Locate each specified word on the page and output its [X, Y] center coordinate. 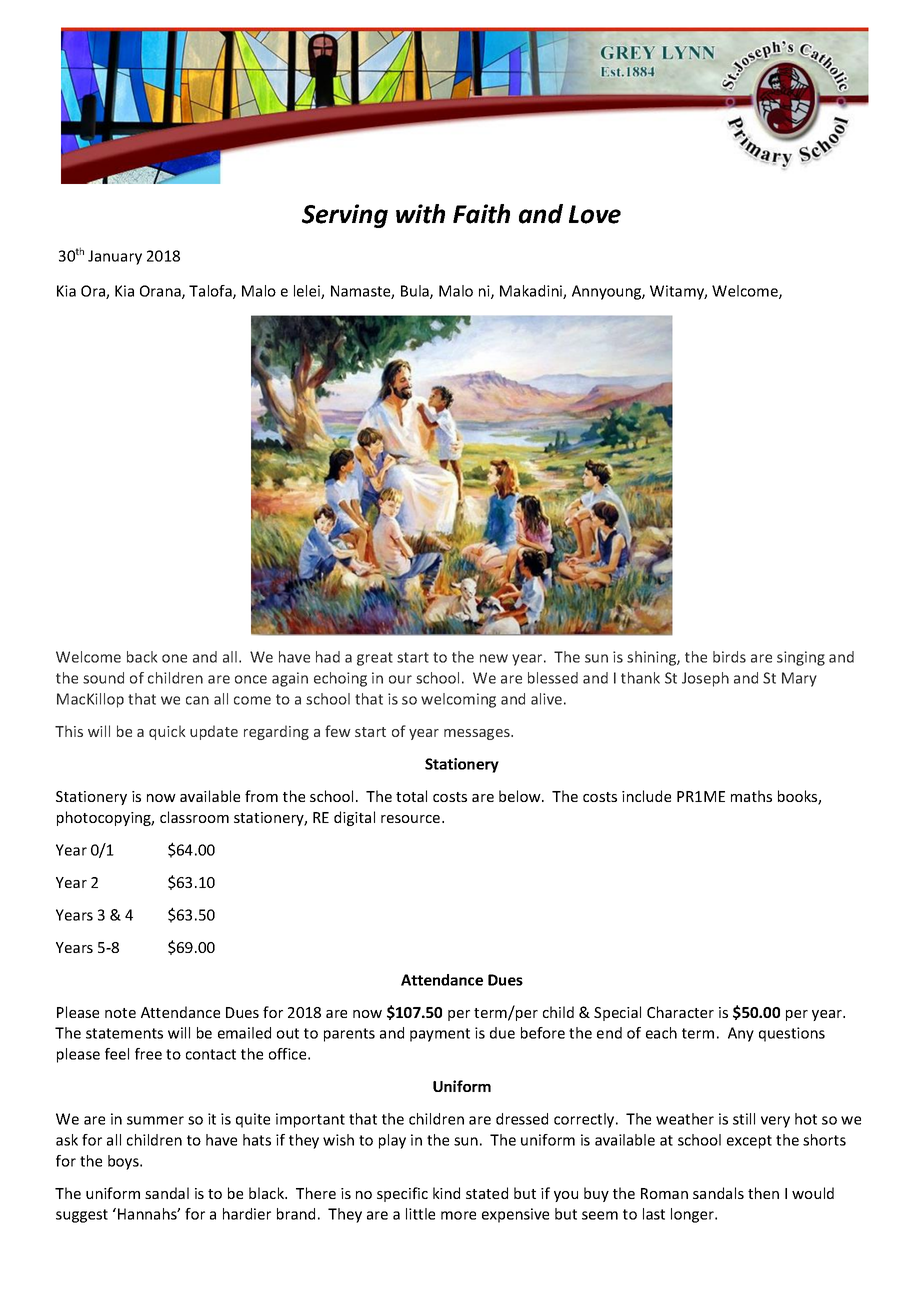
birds [729, 657]
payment [440, 1035]
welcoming [458, 700]
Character [680, 1012]
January [115, 257]
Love [595, 214]
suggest [82, 1216]
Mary [799, 679]
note [120, 1013]
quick [167, 732]
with [420, 214]
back [142, 657]
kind [446, 1193]
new [494, 658]
